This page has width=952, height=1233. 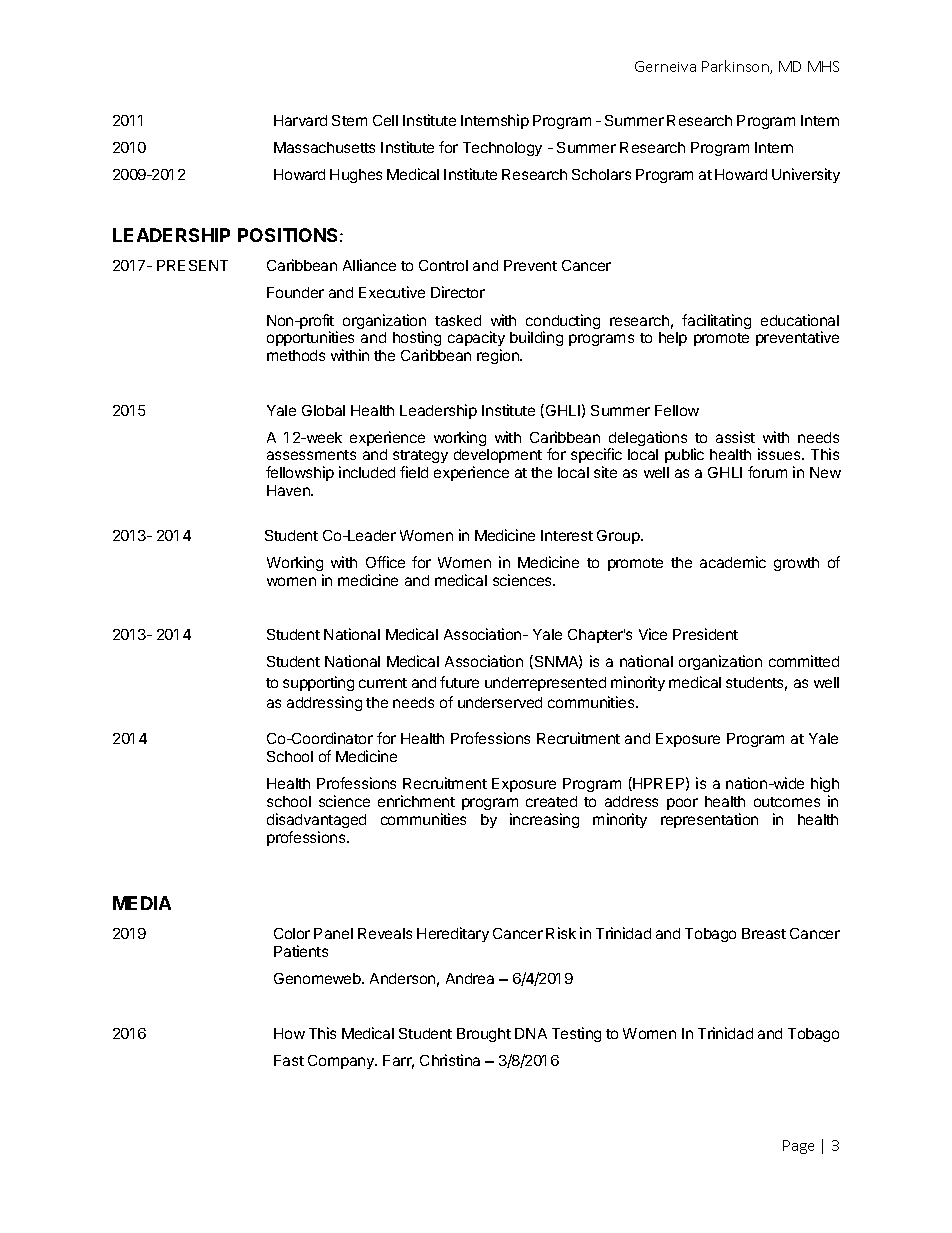 I want to click on outcomes, so click(x=787, y=802).
